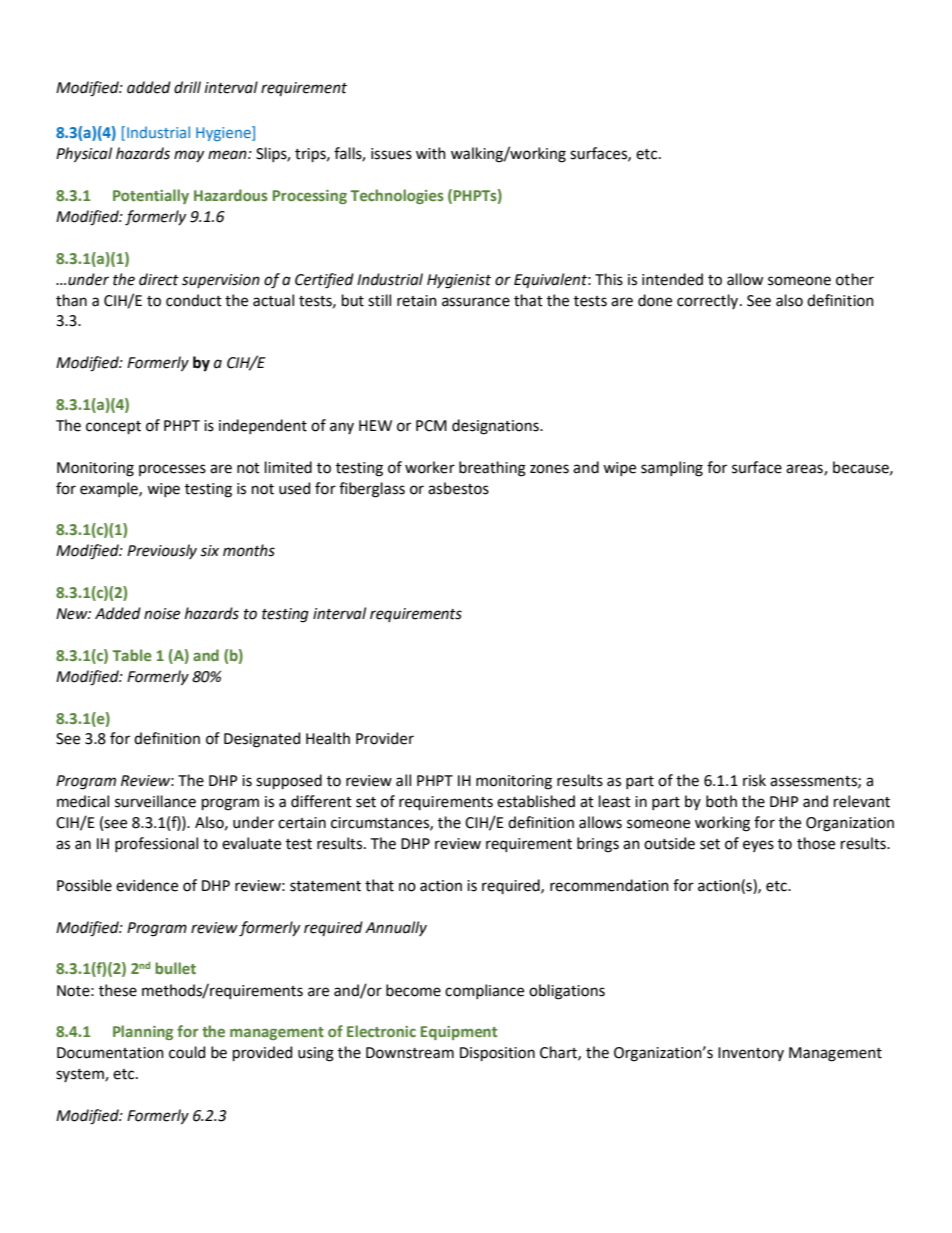 Image resolution: width=952 pixels, height=1233 pixels. I want to click on Equipment, so click(459, 1033).
